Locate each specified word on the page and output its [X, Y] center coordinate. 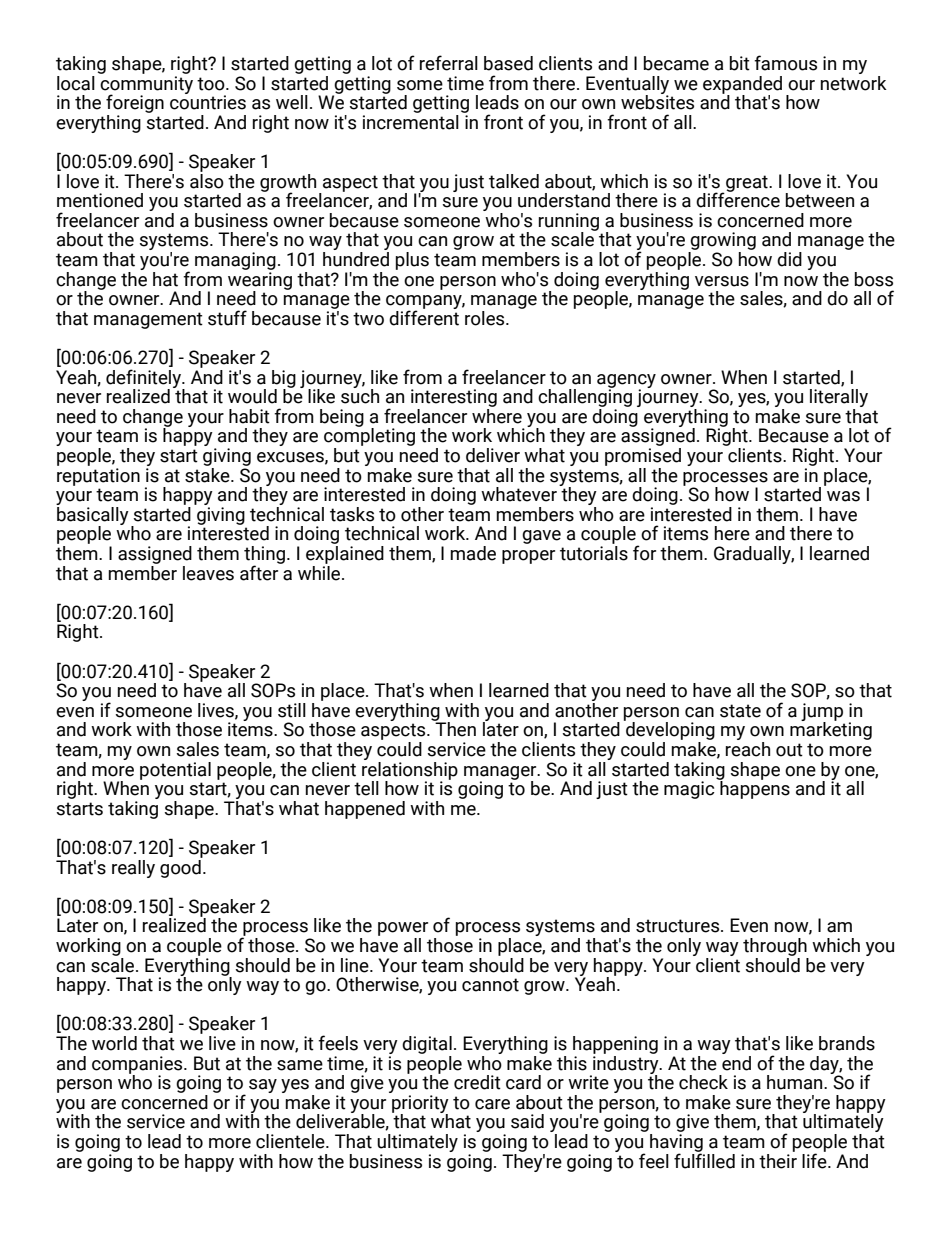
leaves [208, 573]
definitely [144, 379]
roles [486, 318]
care [492, 1104]
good [181, 867]
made [473, 553]
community [146, 86]
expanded [742, 86]
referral [449, 63]
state [740, 711]
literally [839, 399]
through [775, 947]
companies [138, 1066]
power [403, 930]
